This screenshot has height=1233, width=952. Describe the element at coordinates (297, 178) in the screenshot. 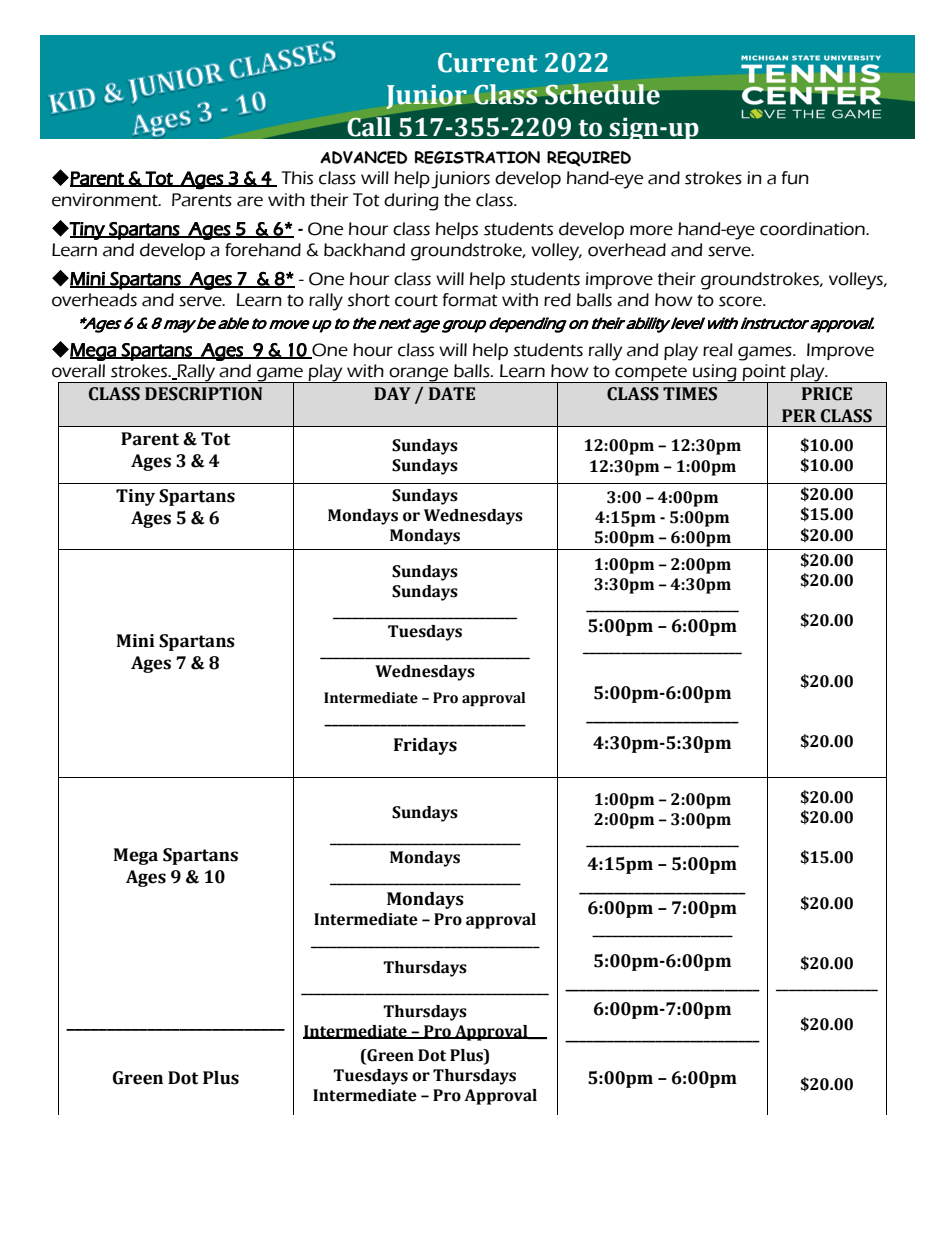

I see `This` at that location.
